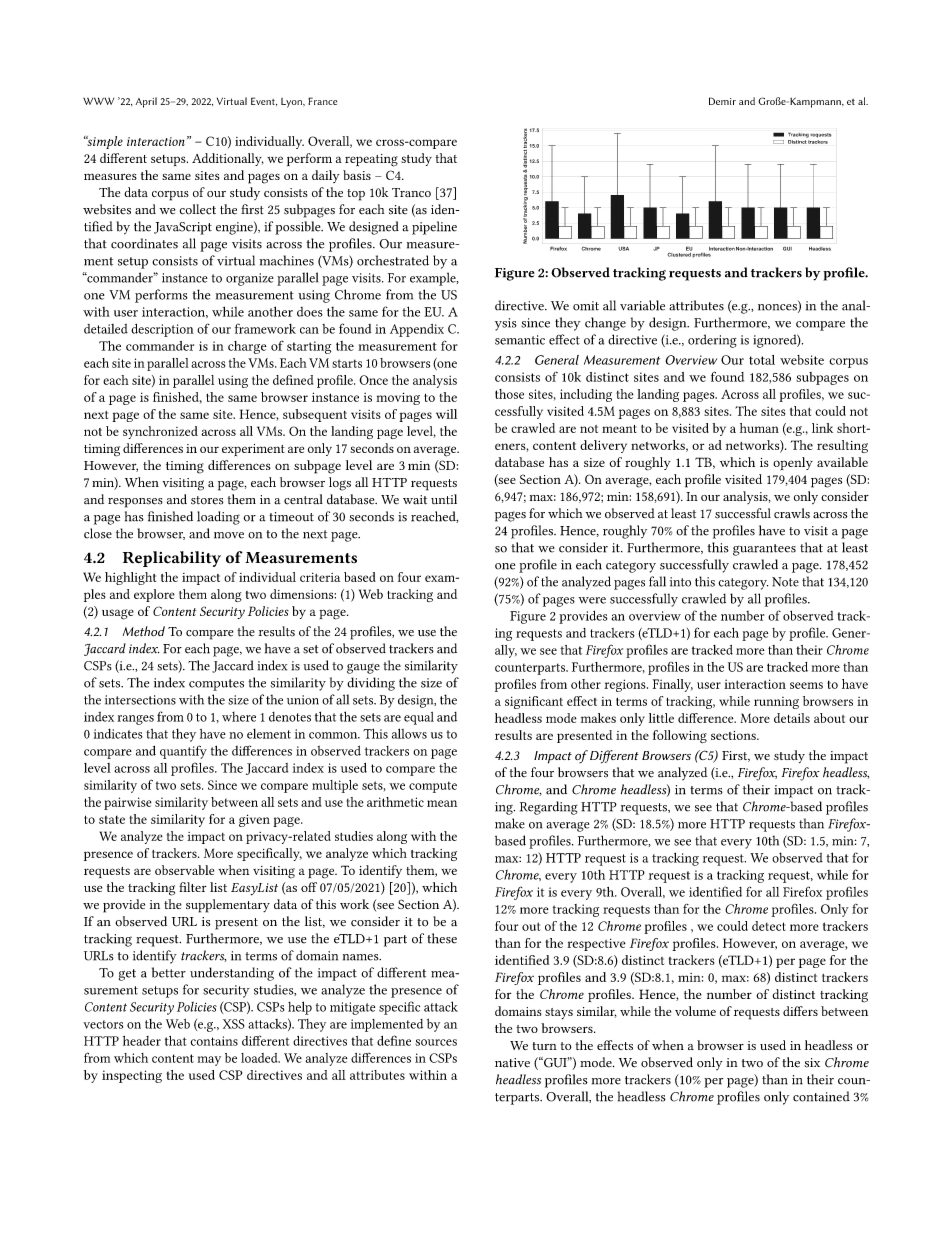 The height and width of the screenshot is (1233, 952). Describe the element at coordinates (764, 550) in the screenshot. I see `guarantees` at that location.
